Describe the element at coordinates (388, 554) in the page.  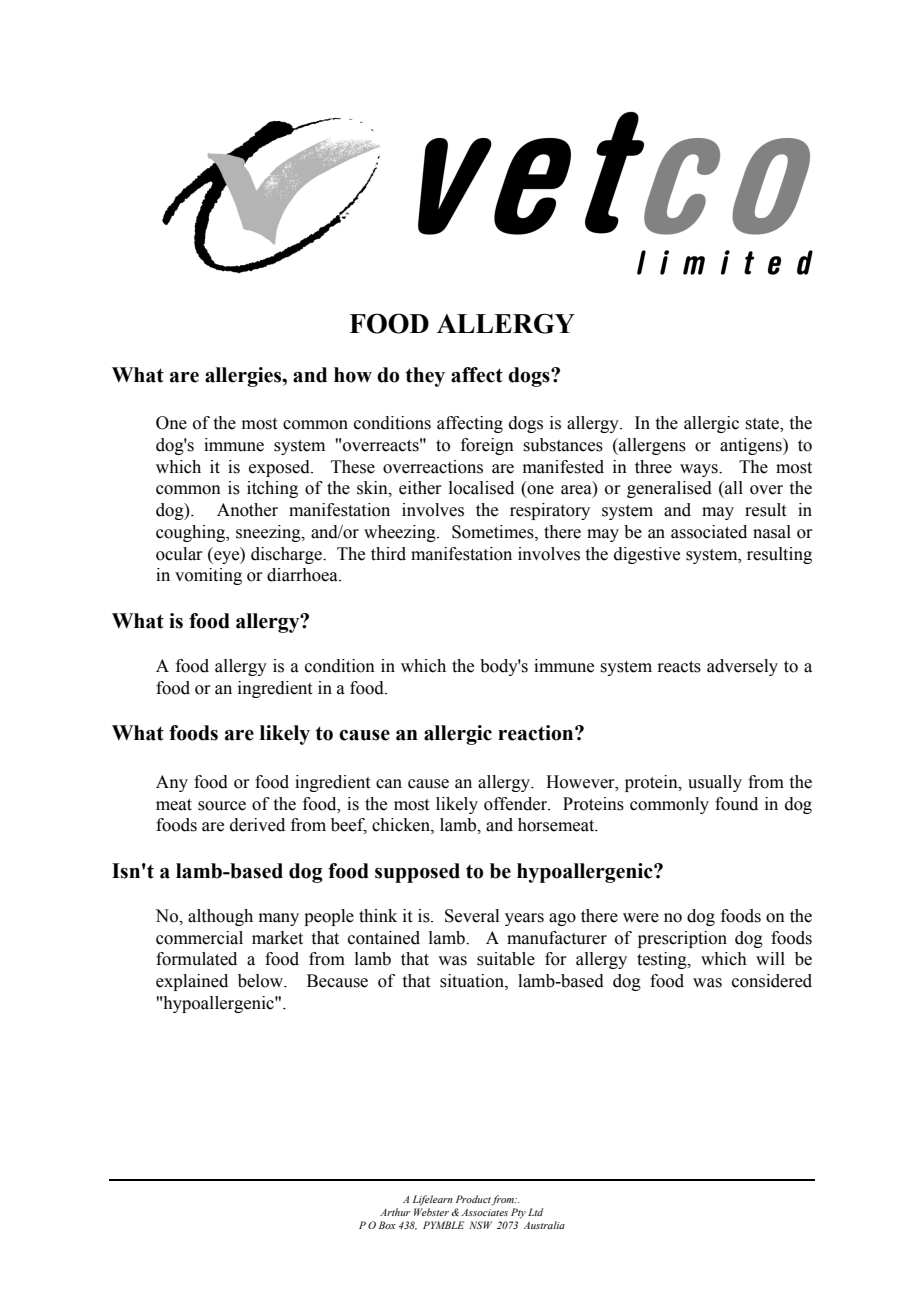
I see `third` at that location.
